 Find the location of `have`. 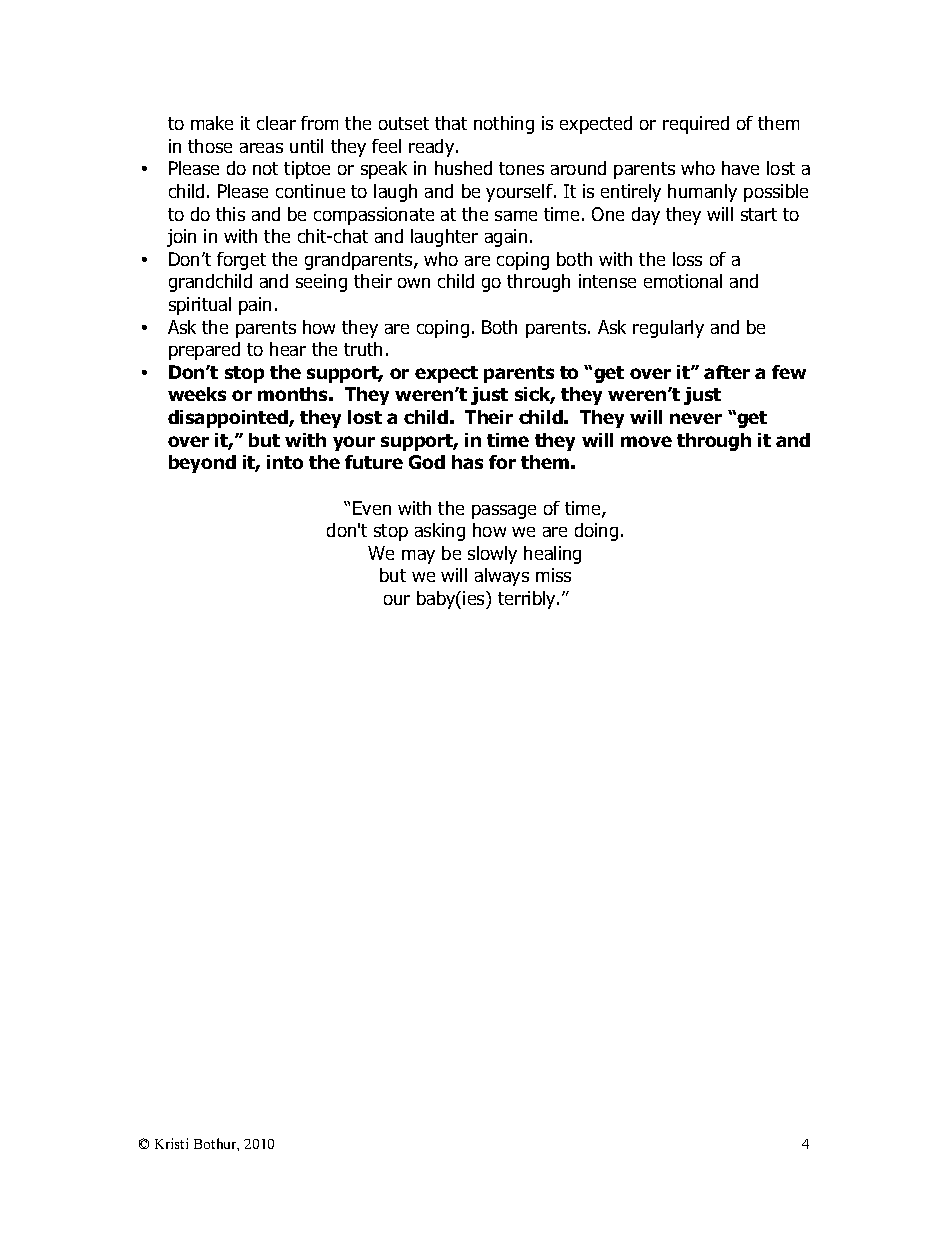

have is located at coordinates (740, 168).
